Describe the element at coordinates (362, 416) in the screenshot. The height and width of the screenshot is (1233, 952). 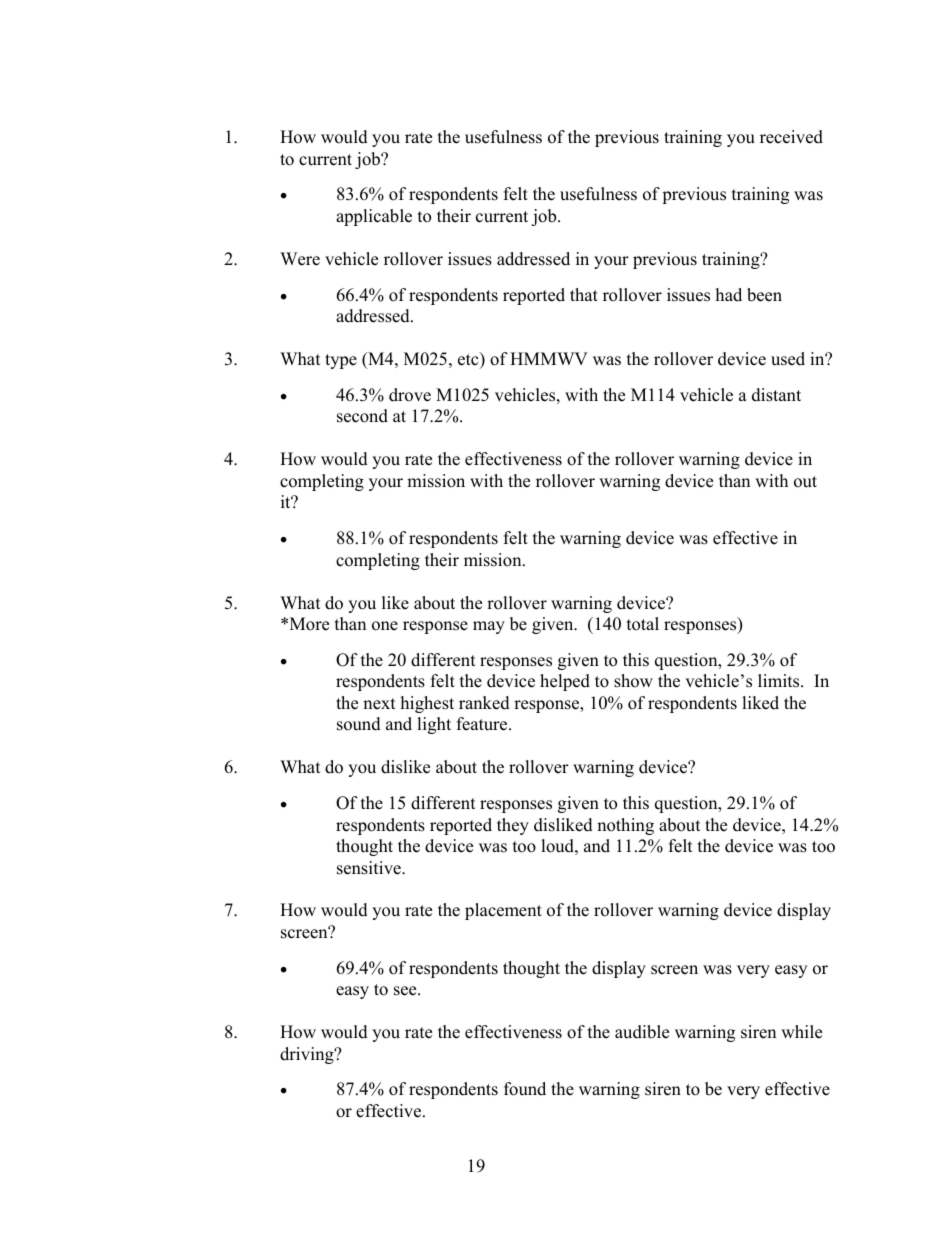
I see `second` at that location.
